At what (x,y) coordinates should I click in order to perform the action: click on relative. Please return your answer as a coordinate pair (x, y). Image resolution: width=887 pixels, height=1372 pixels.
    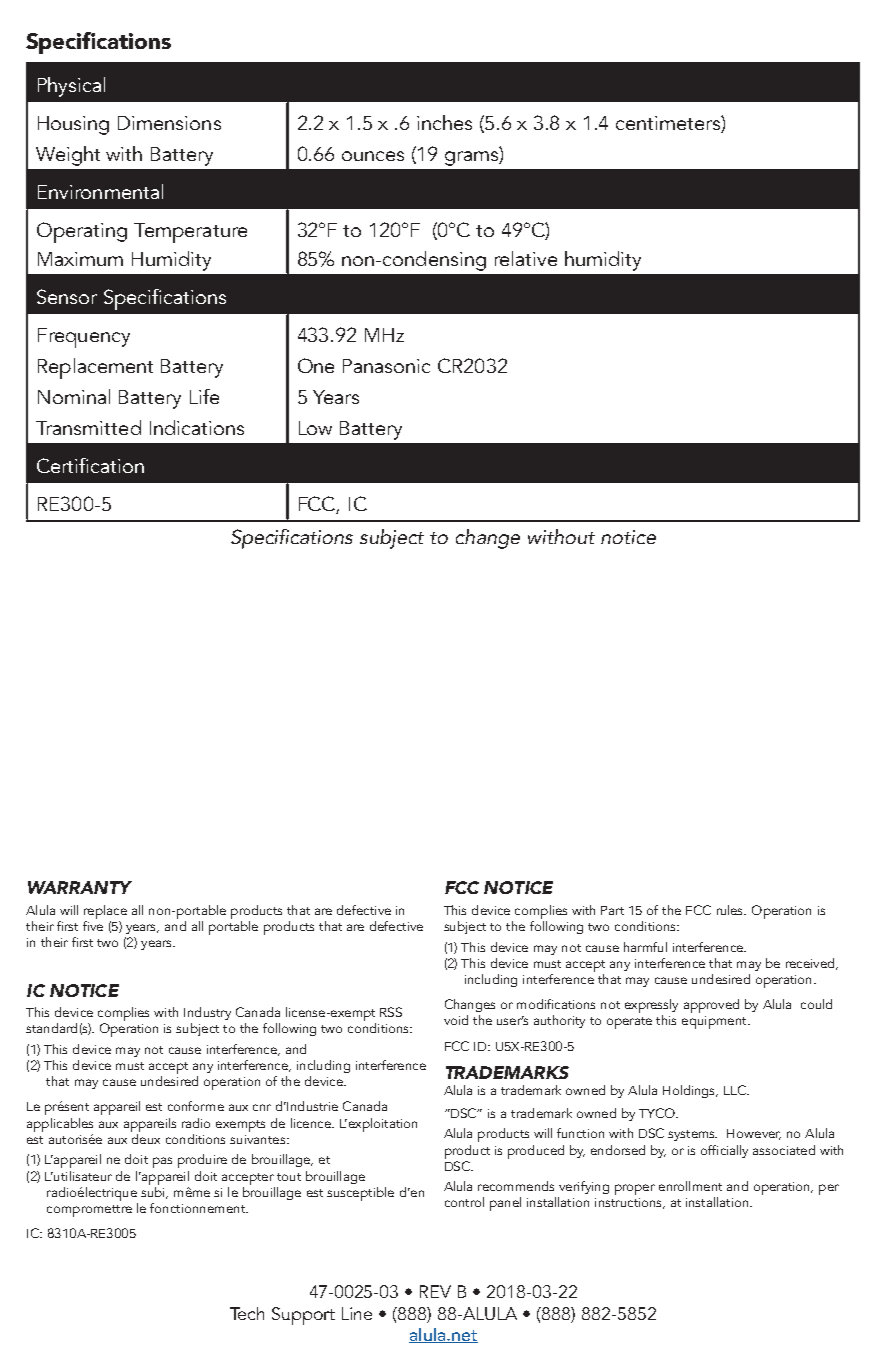
    Looking at the image, I should click on (526, 258).
